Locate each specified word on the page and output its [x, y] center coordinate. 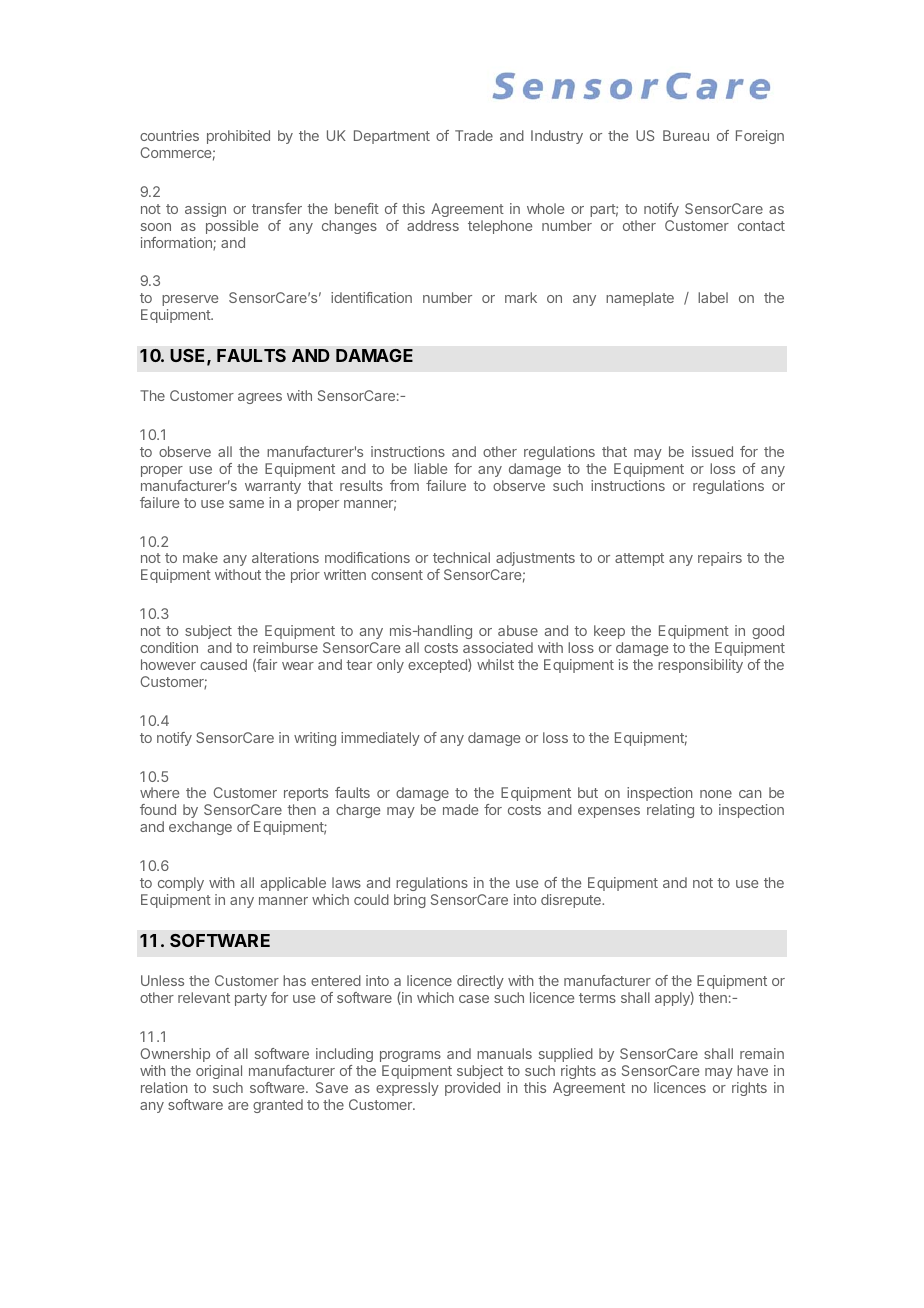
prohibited [238, 137]
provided [472, 1089]
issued [712, 451]
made [460, 809]
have [752, 1070]
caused [223, 664]
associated [498, 647]
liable [430, 468]
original [219, 1072]
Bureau [686, 135]
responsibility [700, 666]
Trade [474, 135]
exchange [200, 828]
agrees [260, 398]
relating [670, 811]
